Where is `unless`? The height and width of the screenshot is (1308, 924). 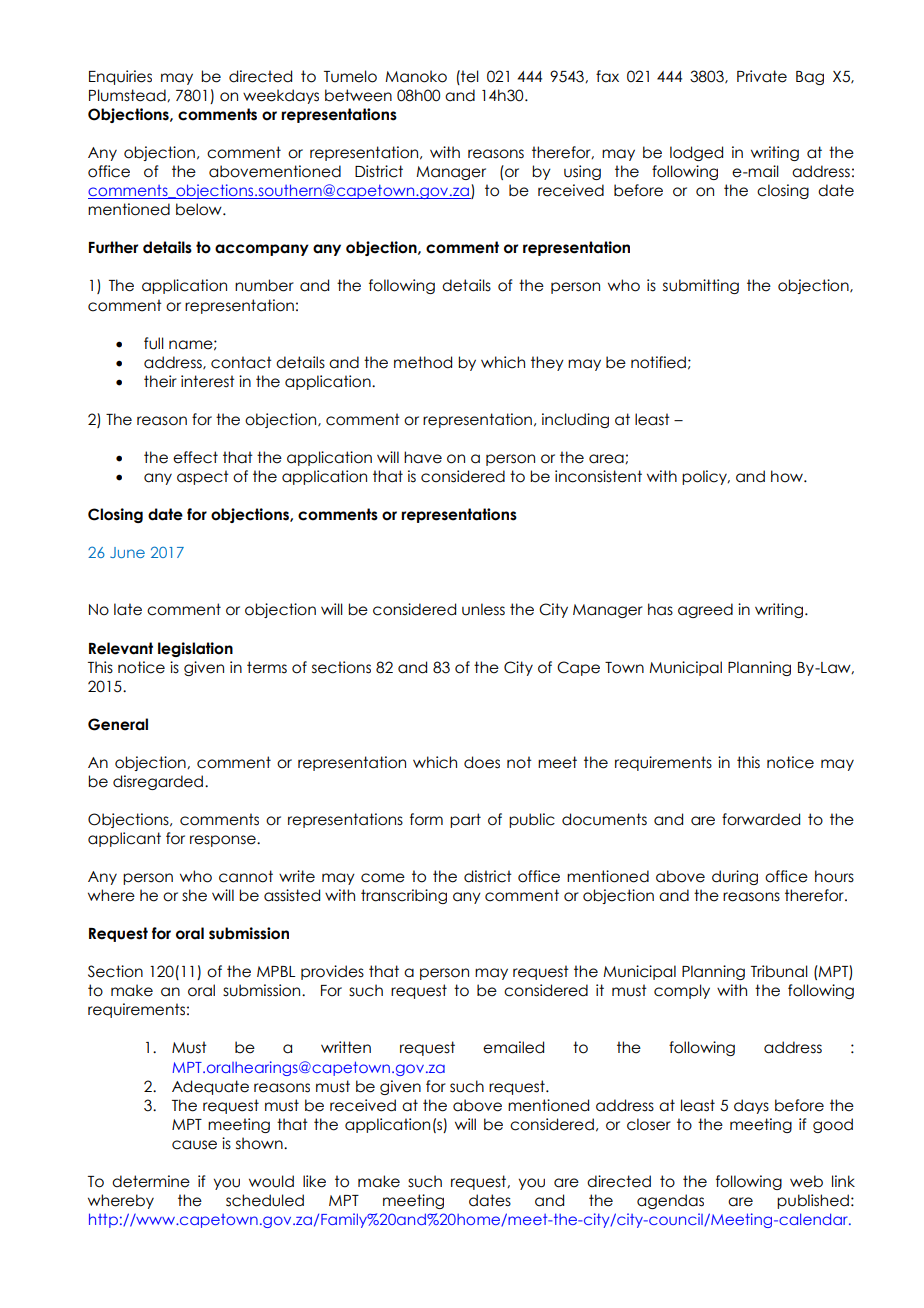
unless is located at coordinates (483, 609).
